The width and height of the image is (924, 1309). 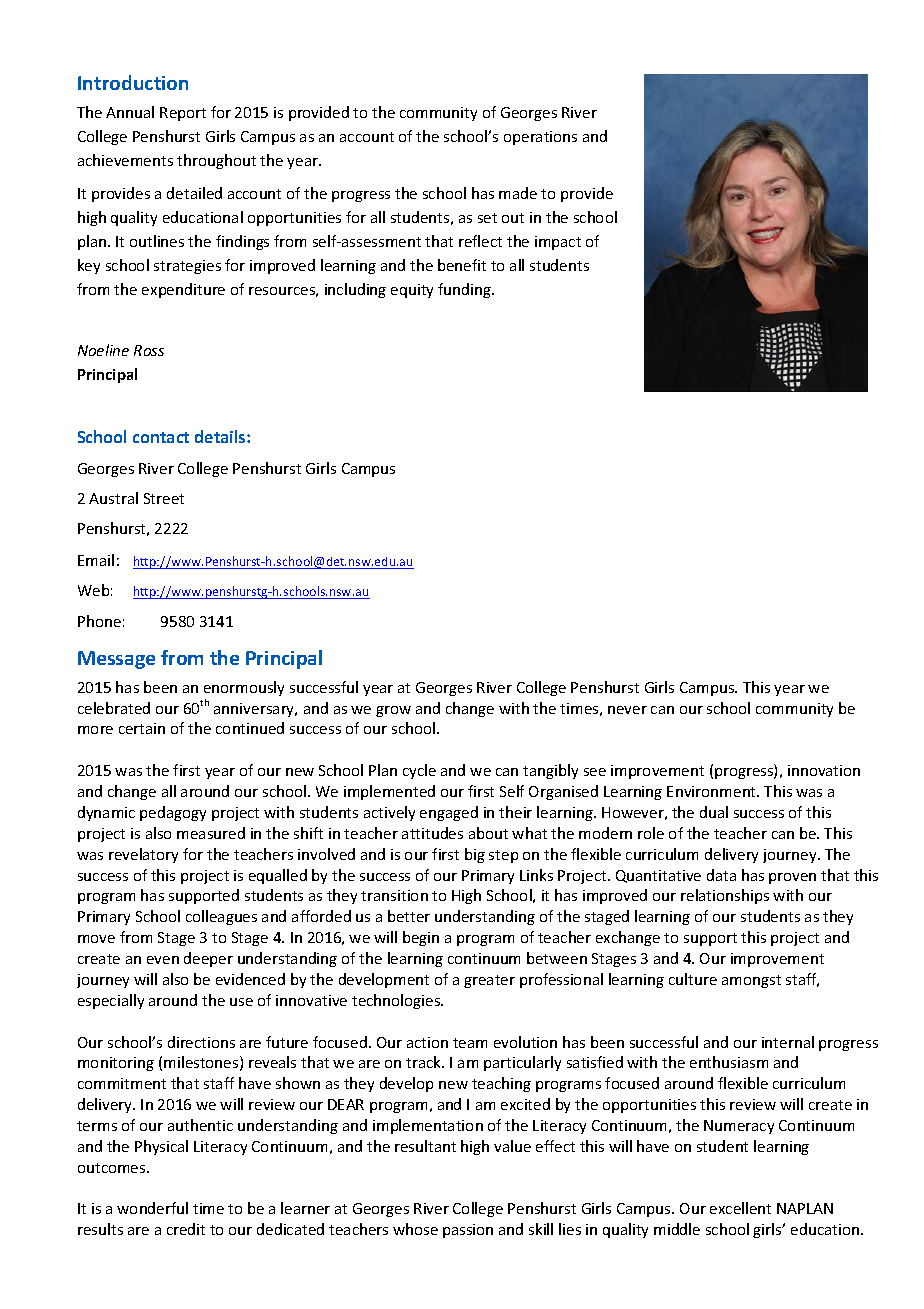 I want to click on operations, so click(x=540, y=138).
